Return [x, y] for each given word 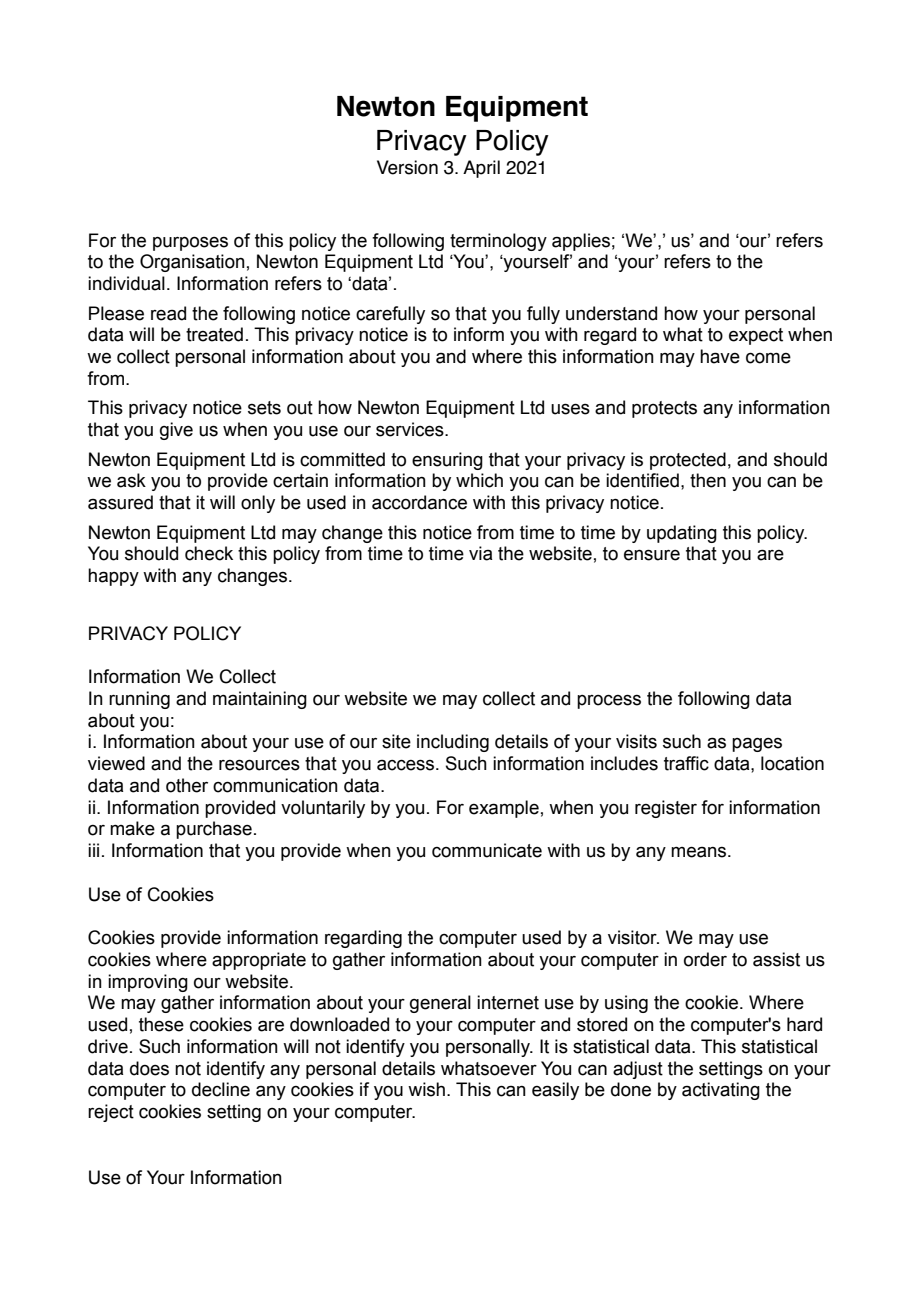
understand [611, 313]
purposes [190, 243]
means [700, 852]
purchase [214, 830]
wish [426, 1089]
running [139, 700]
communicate [487, 850]
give [176, 431]
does [149, 1068]
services [411, 429]
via [480, 553]
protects [664, 409]
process [609, 701]
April [481, 169]
